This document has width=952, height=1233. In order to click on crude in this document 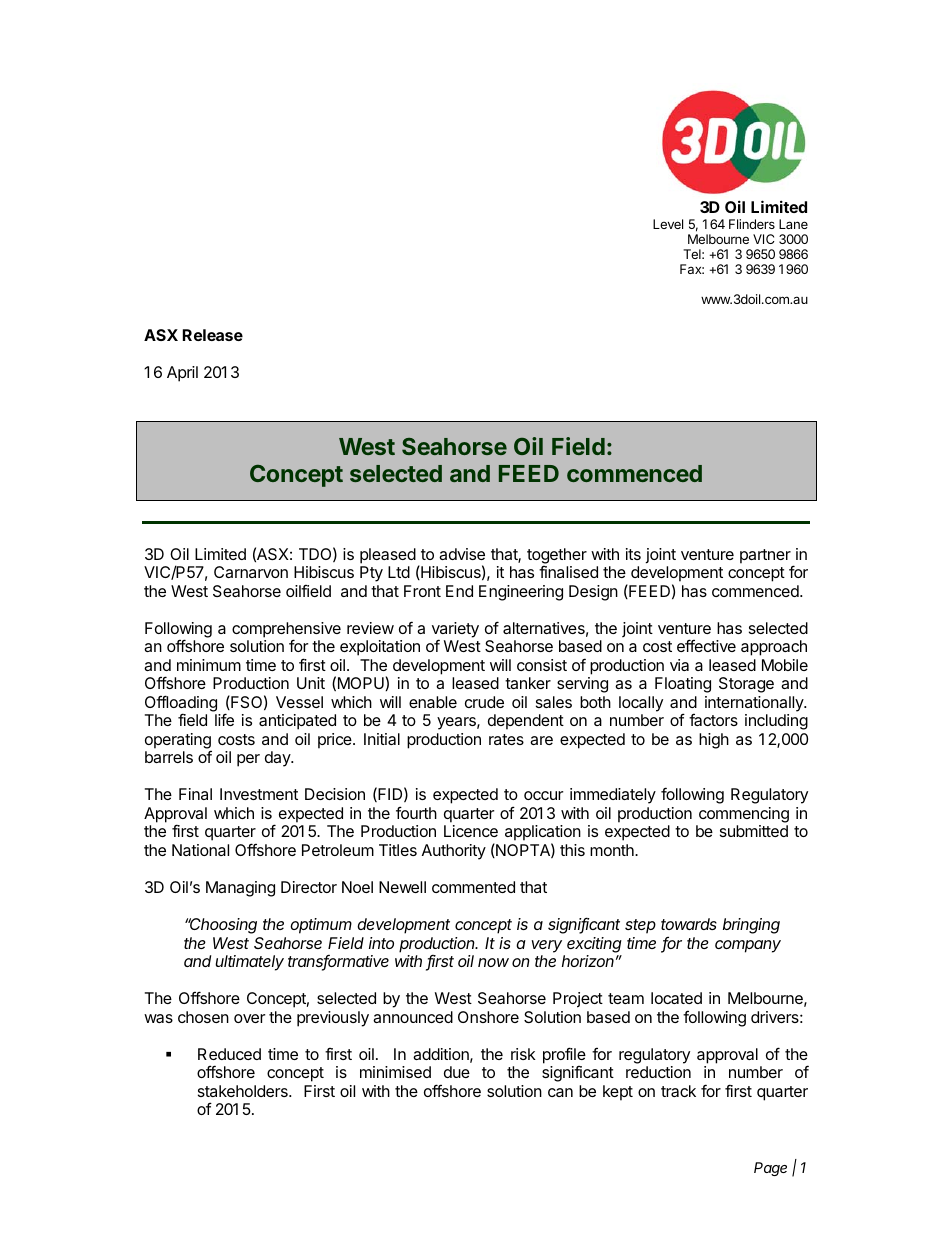, I will do `click(484, 702)`.
